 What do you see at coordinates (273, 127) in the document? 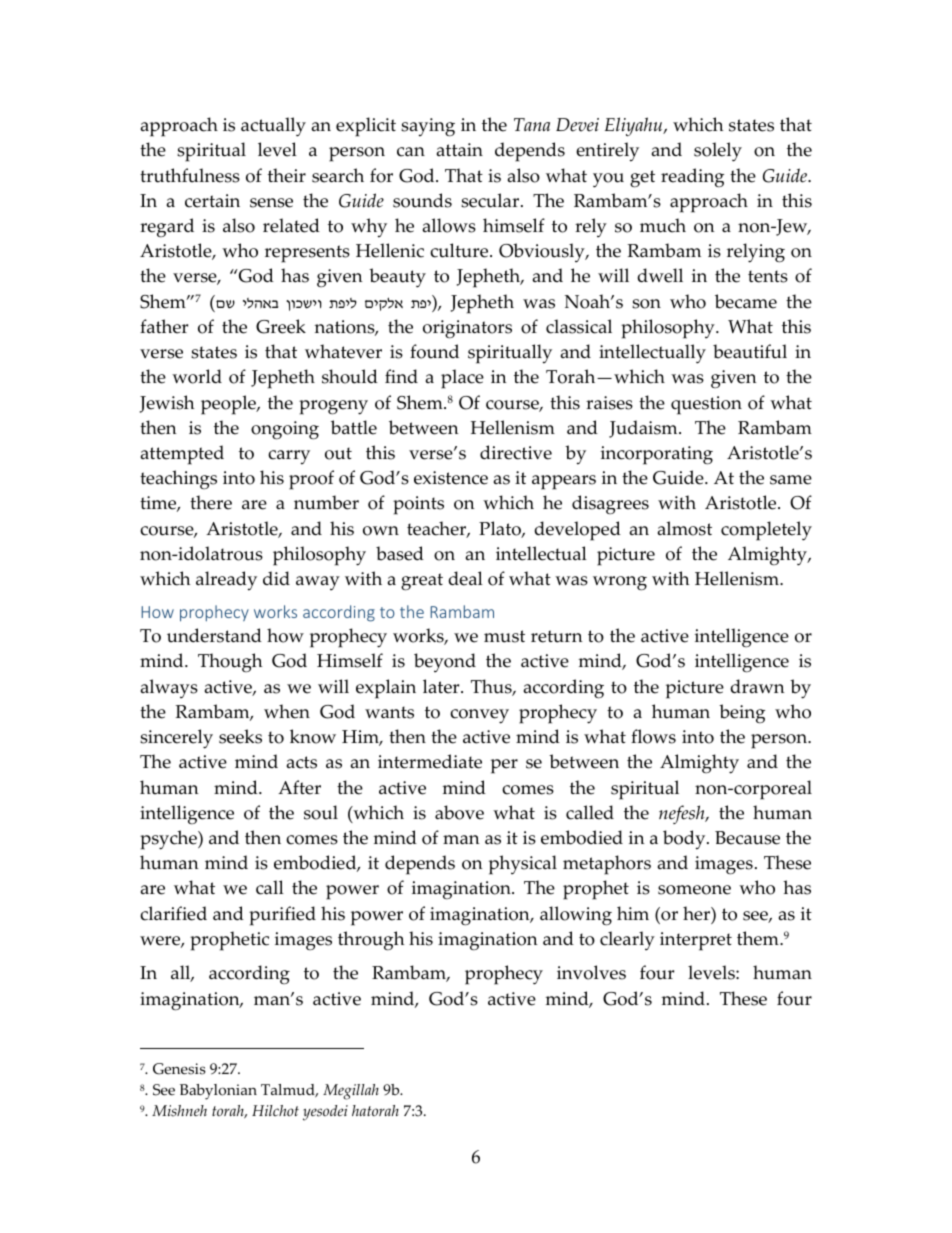
I see `actually` at bounding box center [273, 127].
